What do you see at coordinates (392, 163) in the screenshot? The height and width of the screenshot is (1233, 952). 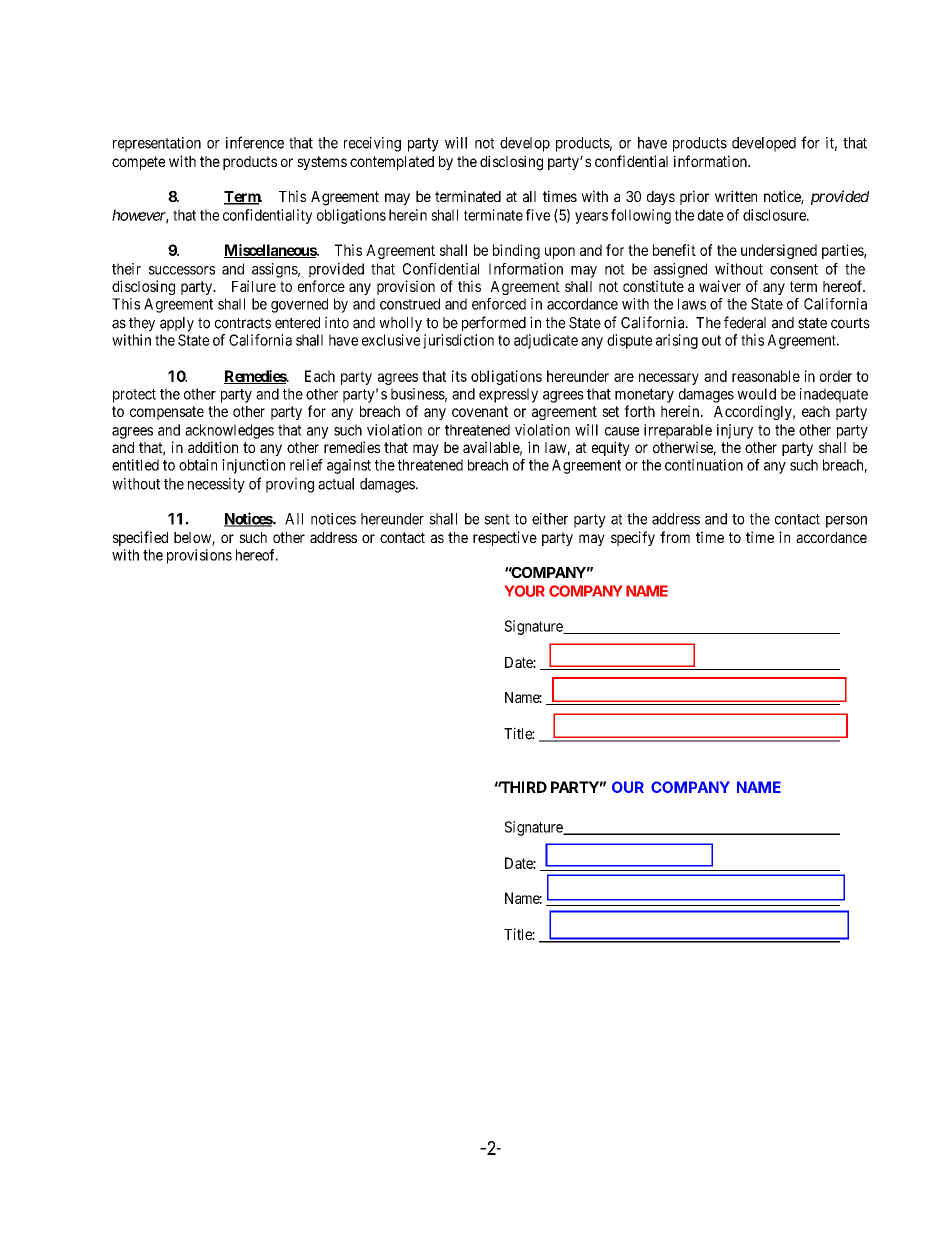 I see `contemplated` at bounding box center [392, 163].
